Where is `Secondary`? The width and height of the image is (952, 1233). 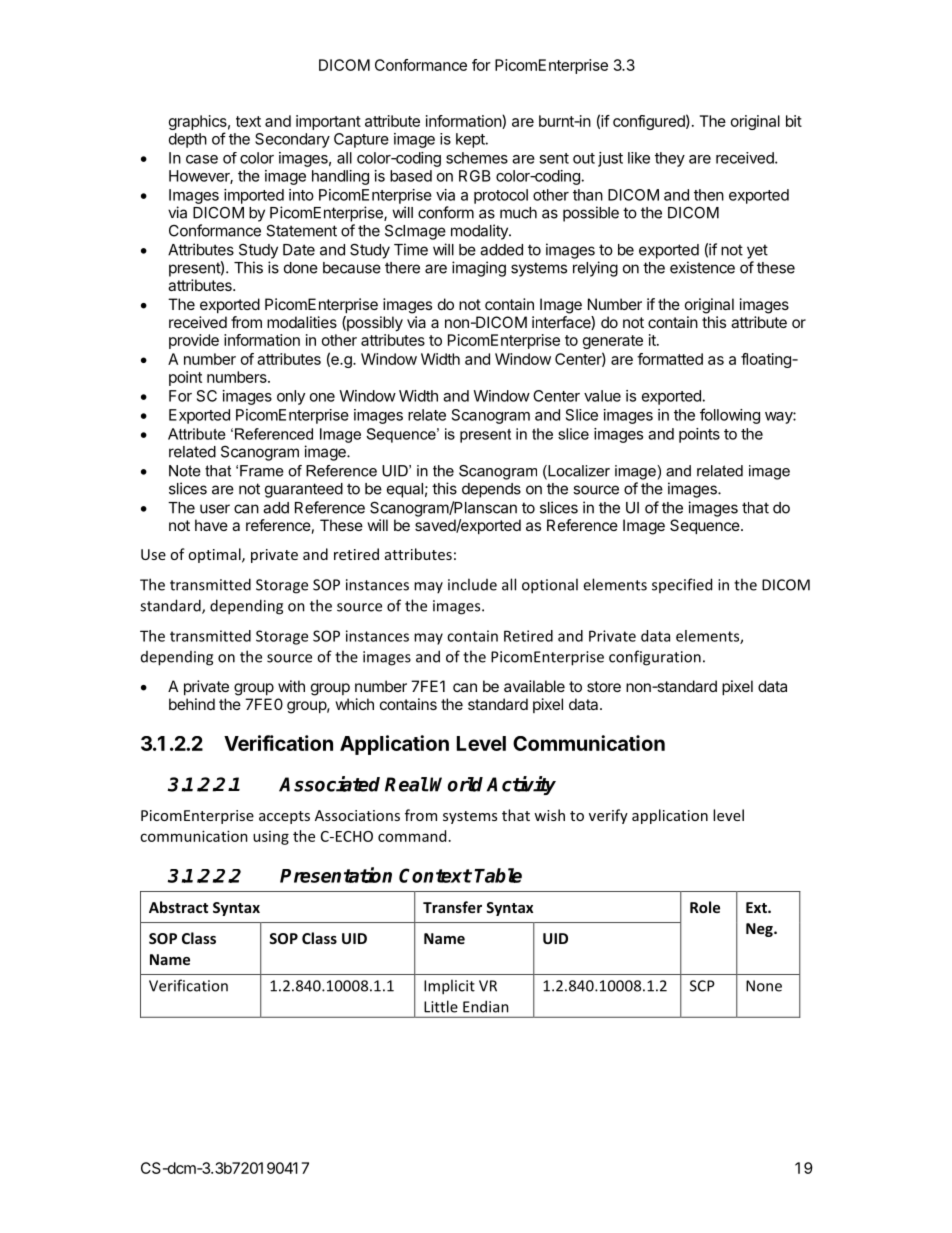
Secondary is located at coordinates (292, 140).
